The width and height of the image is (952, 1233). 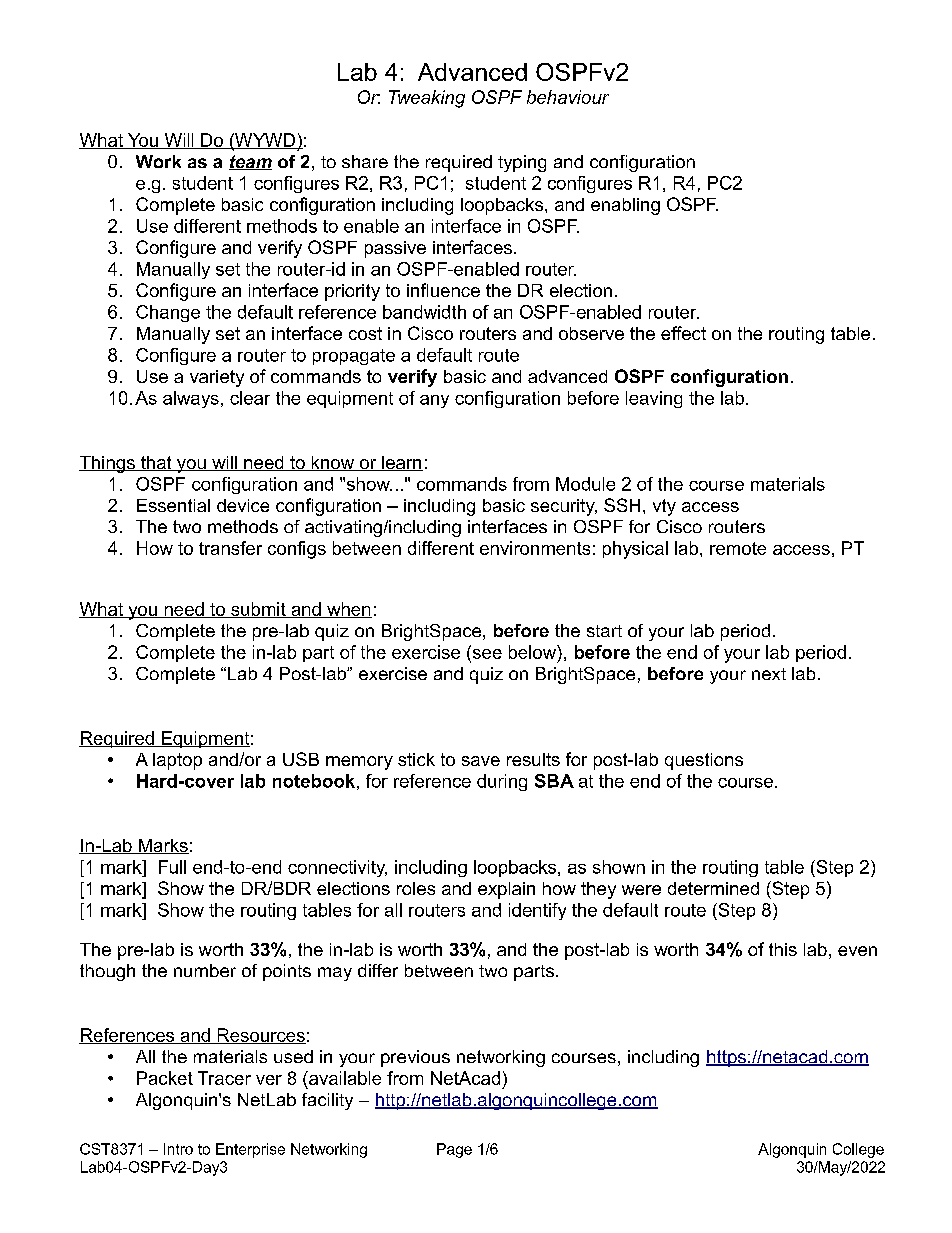 What do you see at coordinates (178, 1149) in the image?
I see `Intro` at bounding box center [178, 1149].
